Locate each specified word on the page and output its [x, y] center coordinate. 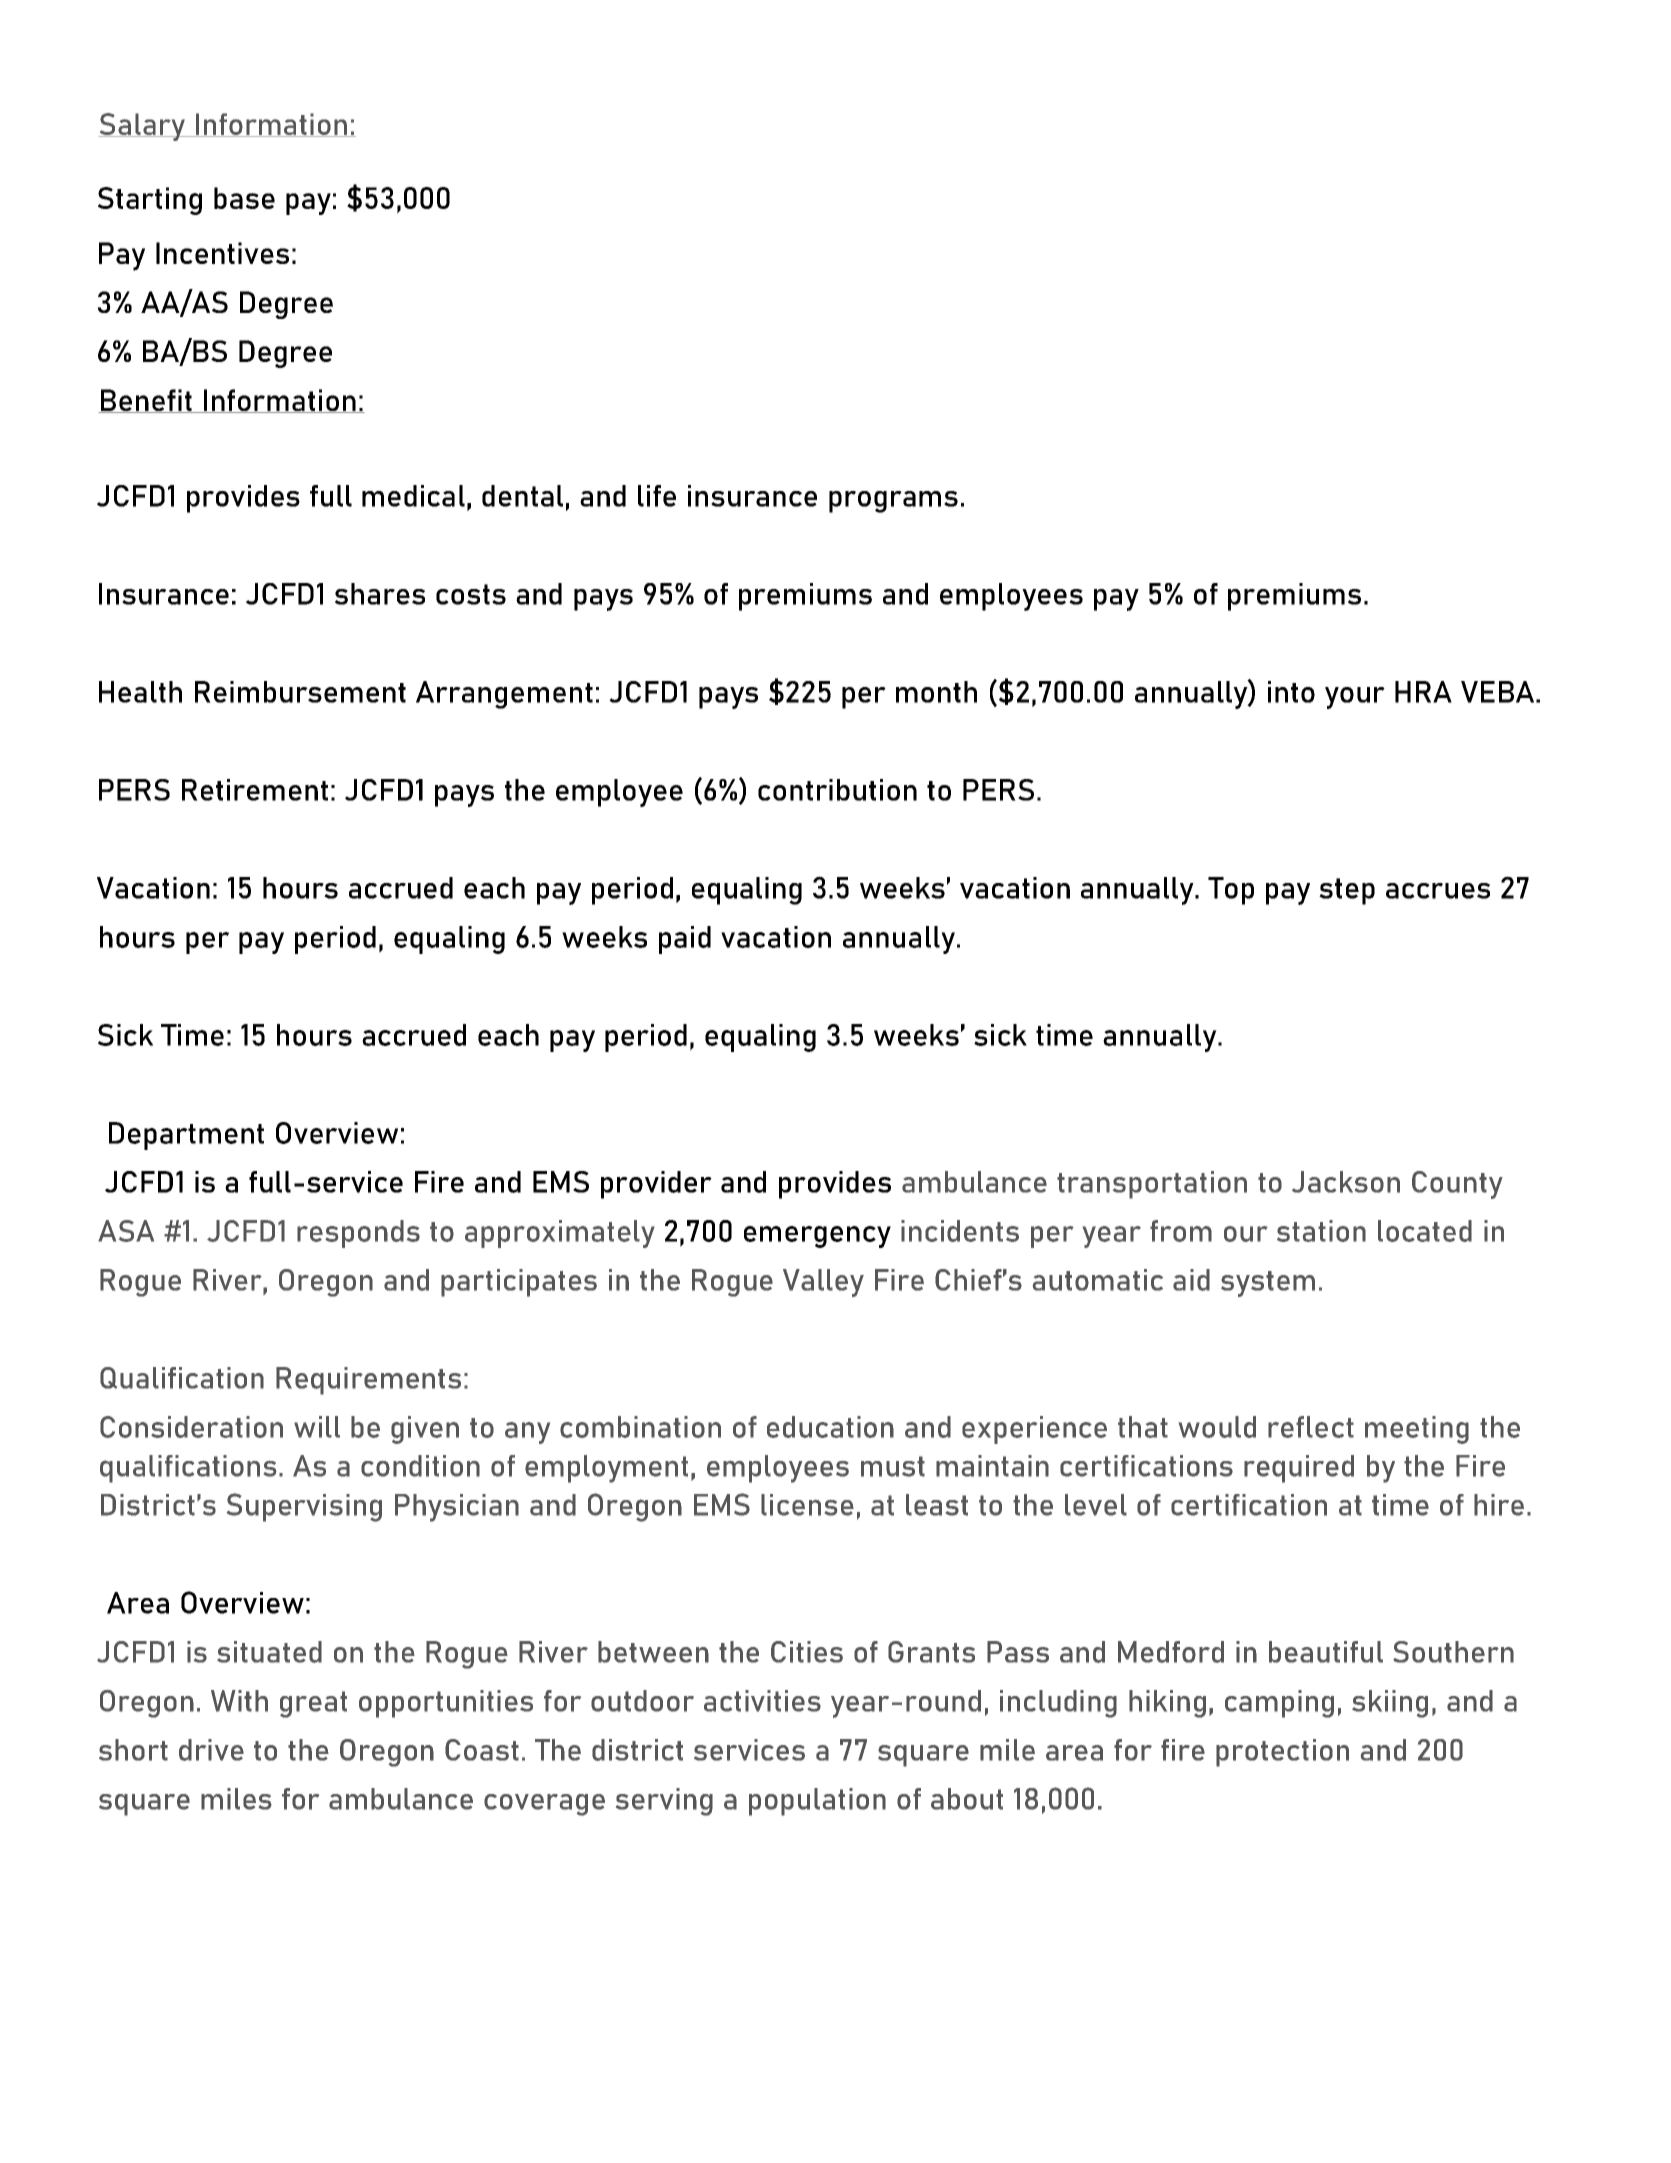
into [1291, 692]
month [936, 692]
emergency [817, 1237]
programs [893, 502]
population [817, 1802]
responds [358, 1234]
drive [211, 1750]
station [1321, 1231]
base [244, 198]
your [1355, 698]
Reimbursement [300, 692]
